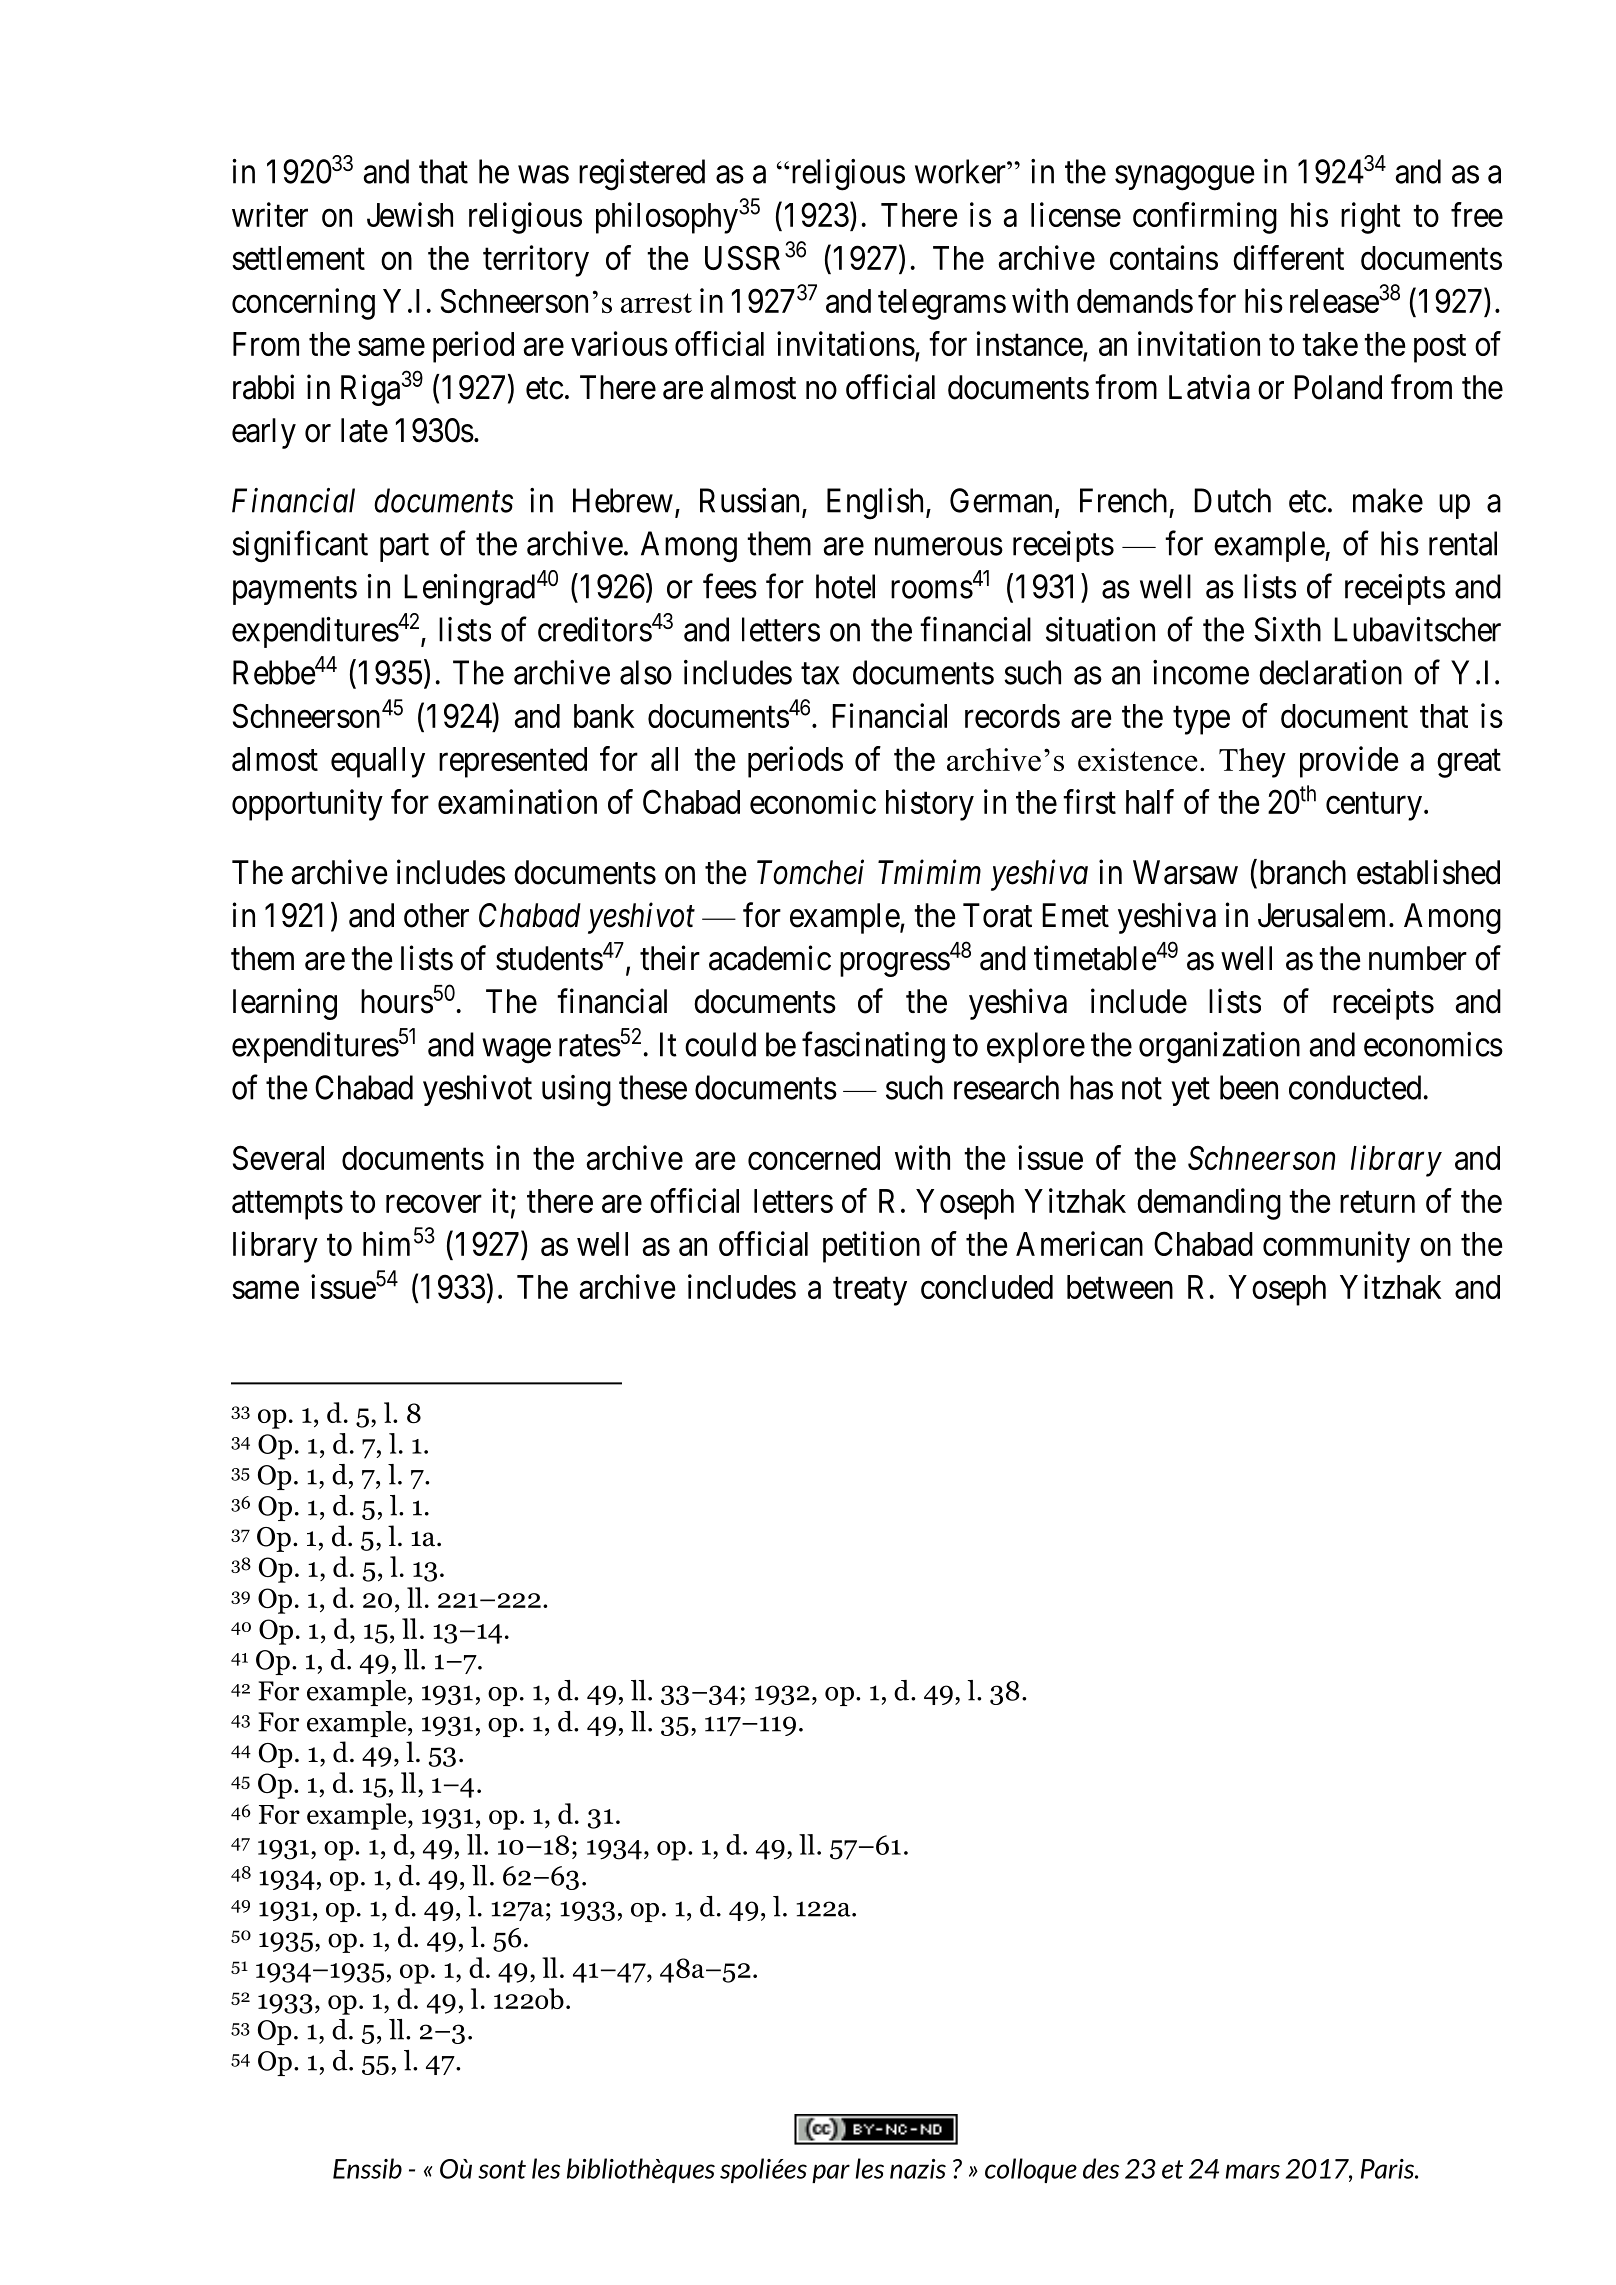 This screenshot has width=1616, height=2285. I want to click on branch, so click(1301, 872).
